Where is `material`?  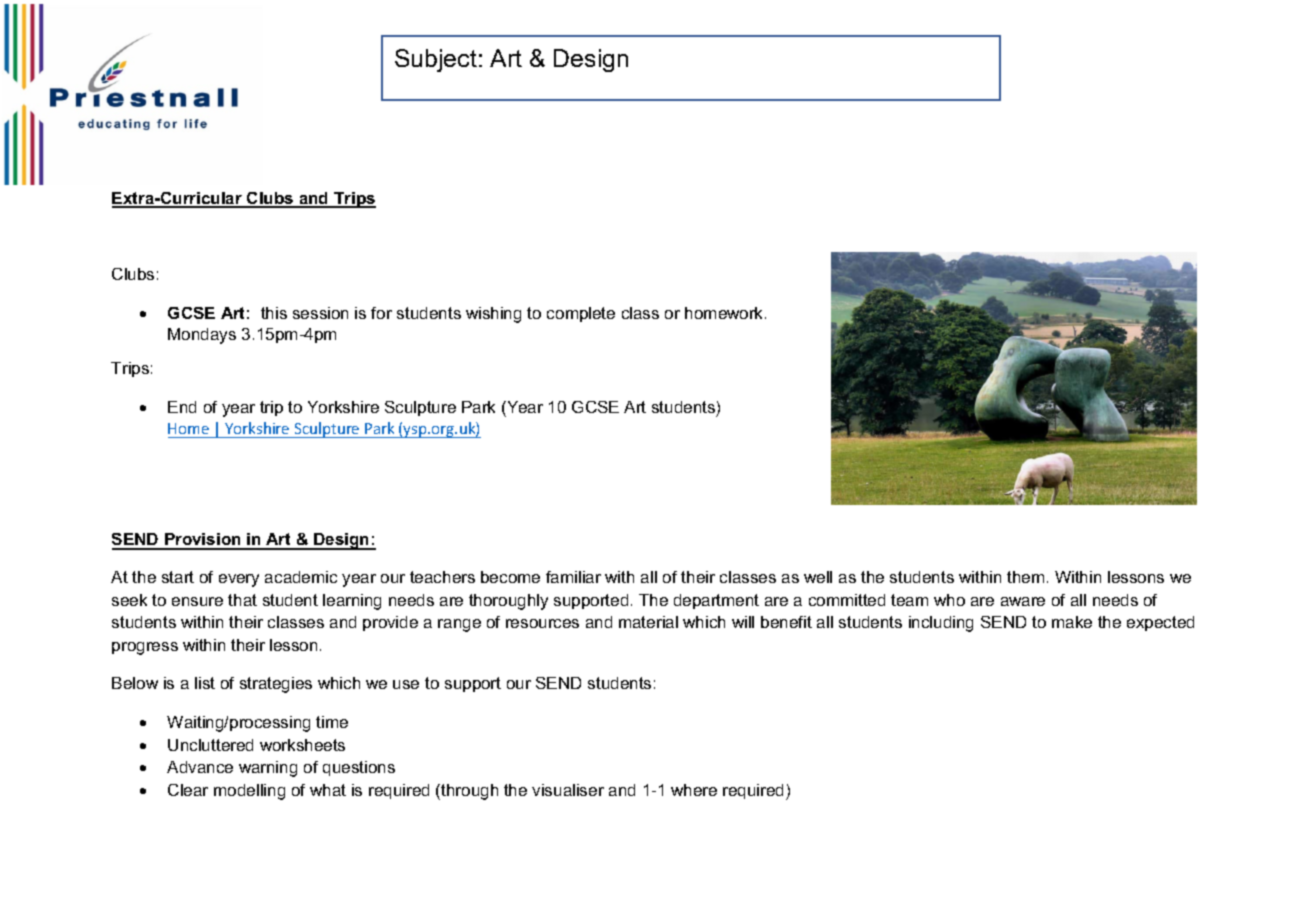 material is located at coordinates (648, 622).
